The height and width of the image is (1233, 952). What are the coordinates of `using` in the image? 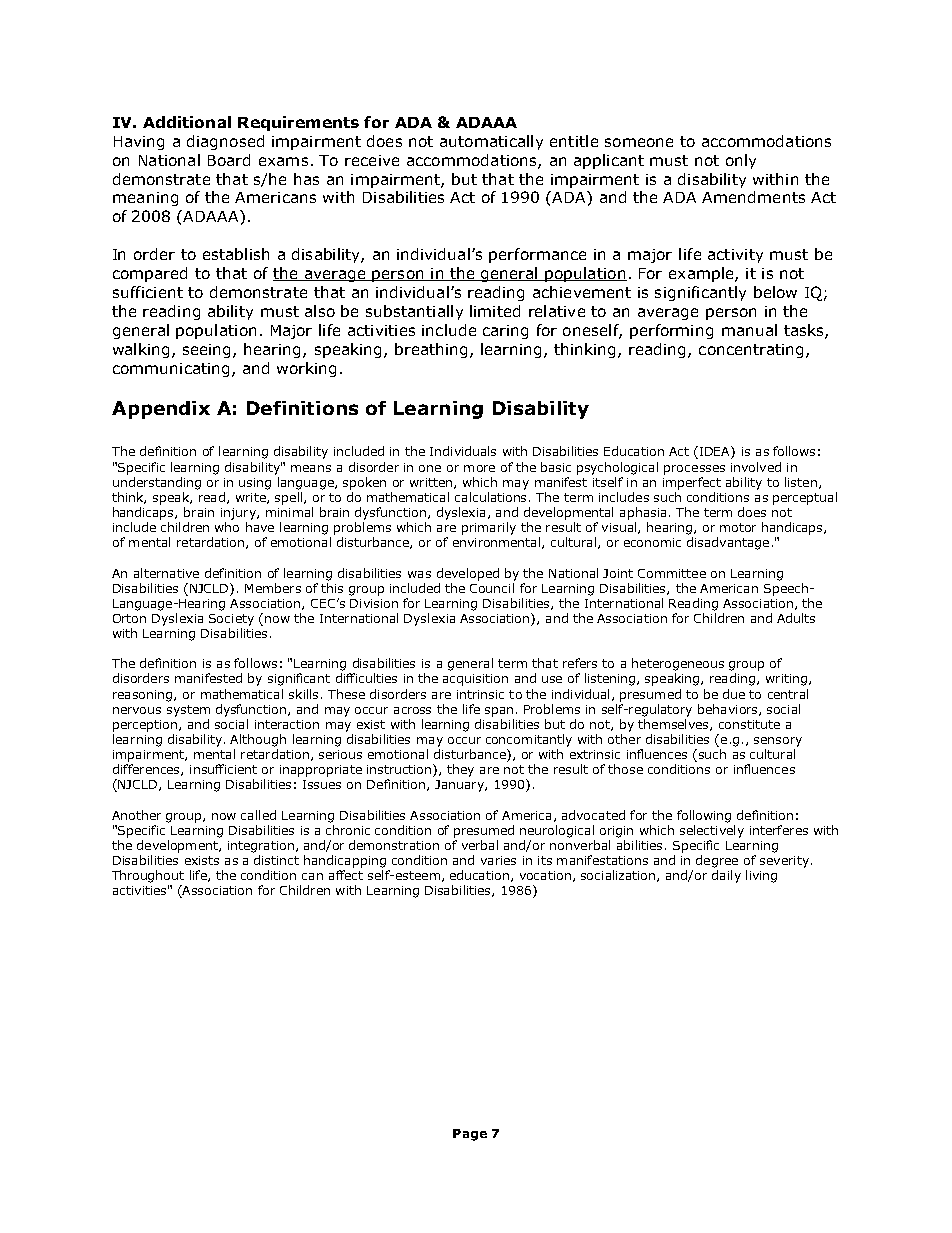 It's located at (255, 484).
